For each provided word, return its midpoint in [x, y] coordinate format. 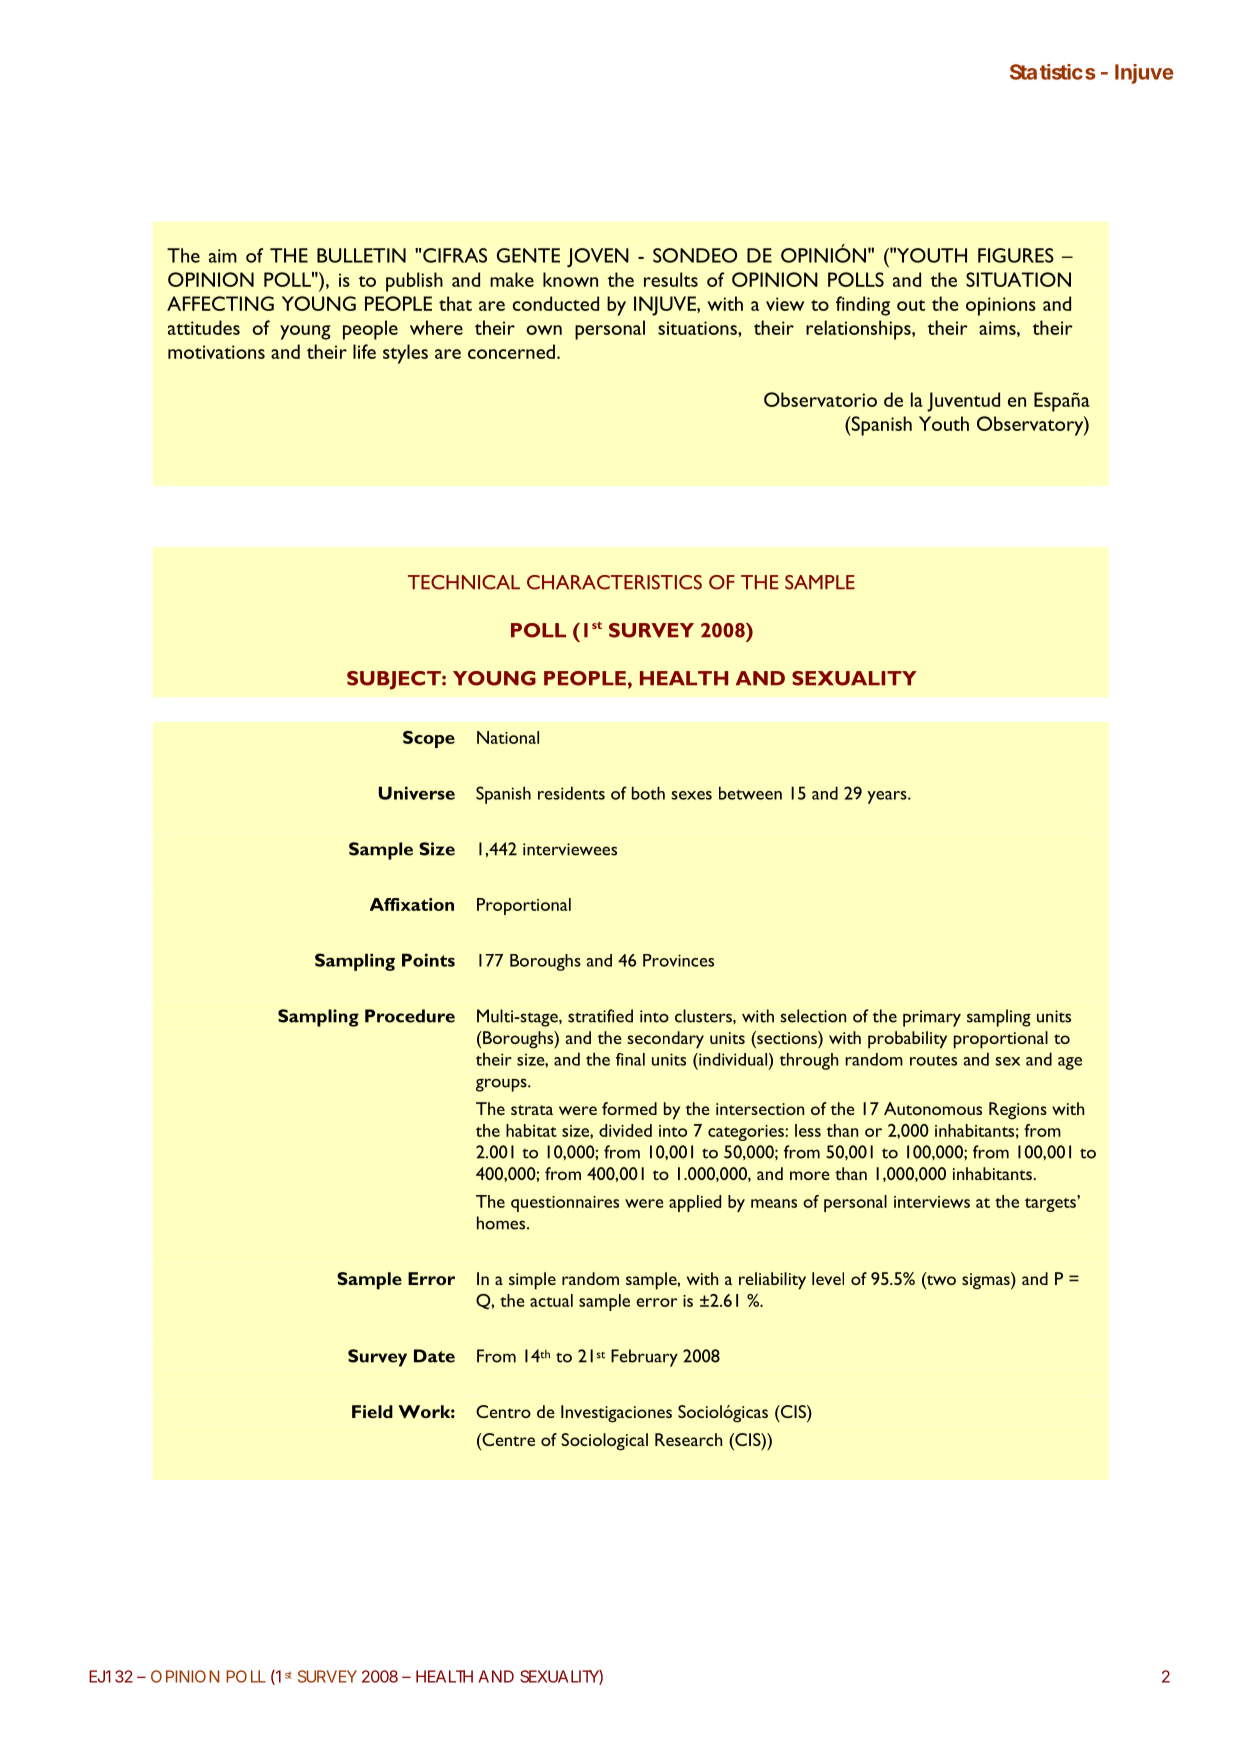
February [644, 1358]
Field [372, 1411]
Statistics [1053, 72]
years [888, 797]
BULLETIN [361, 255]
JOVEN [598, 258]
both [648, 793]
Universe [417, 793]
